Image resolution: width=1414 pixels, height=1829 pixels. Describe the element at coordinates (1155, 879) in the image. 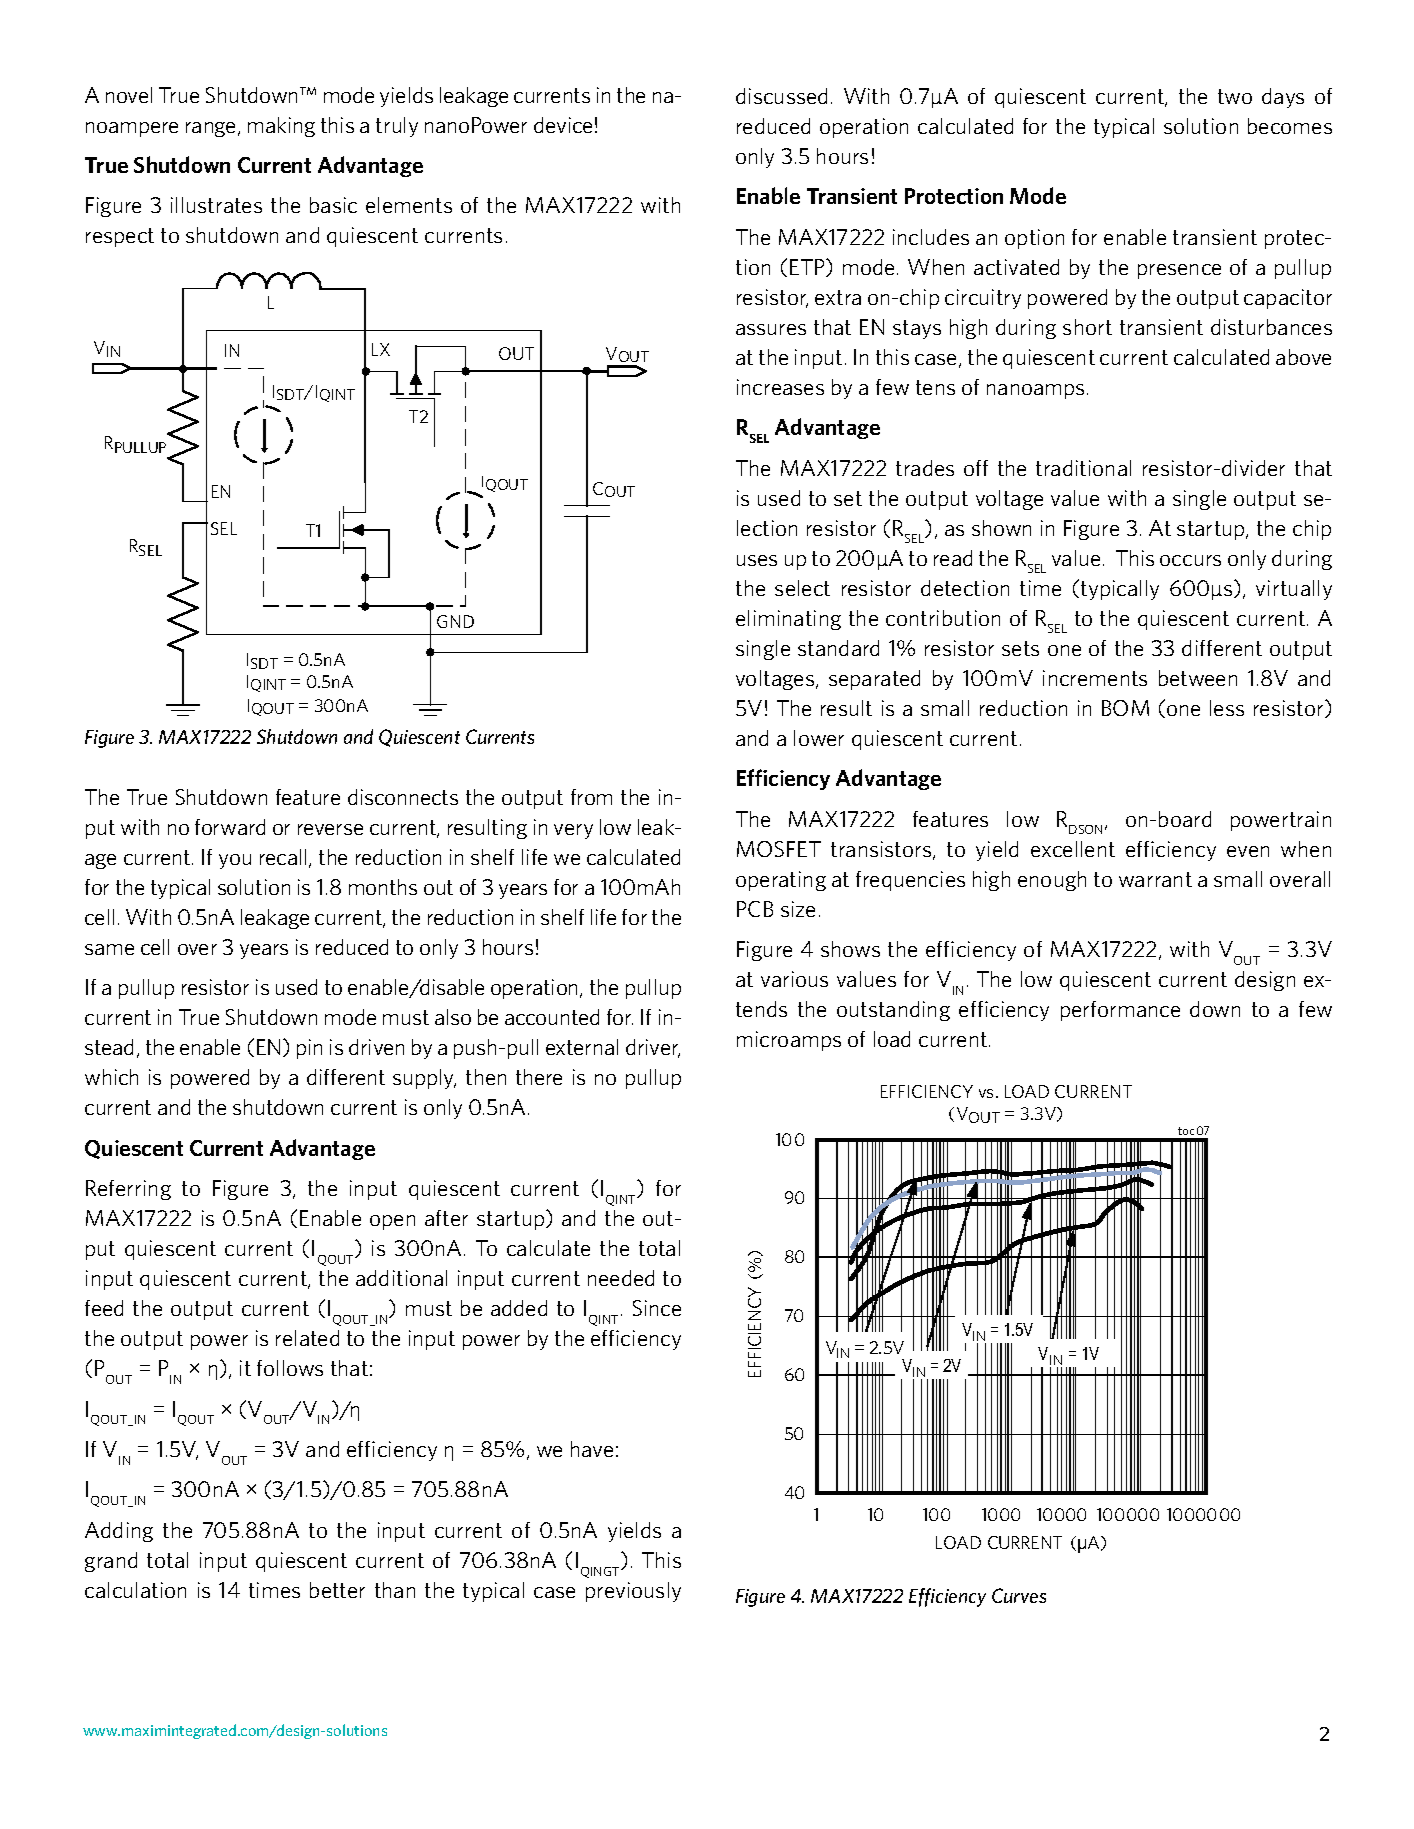

I see `warrant` at that location.
